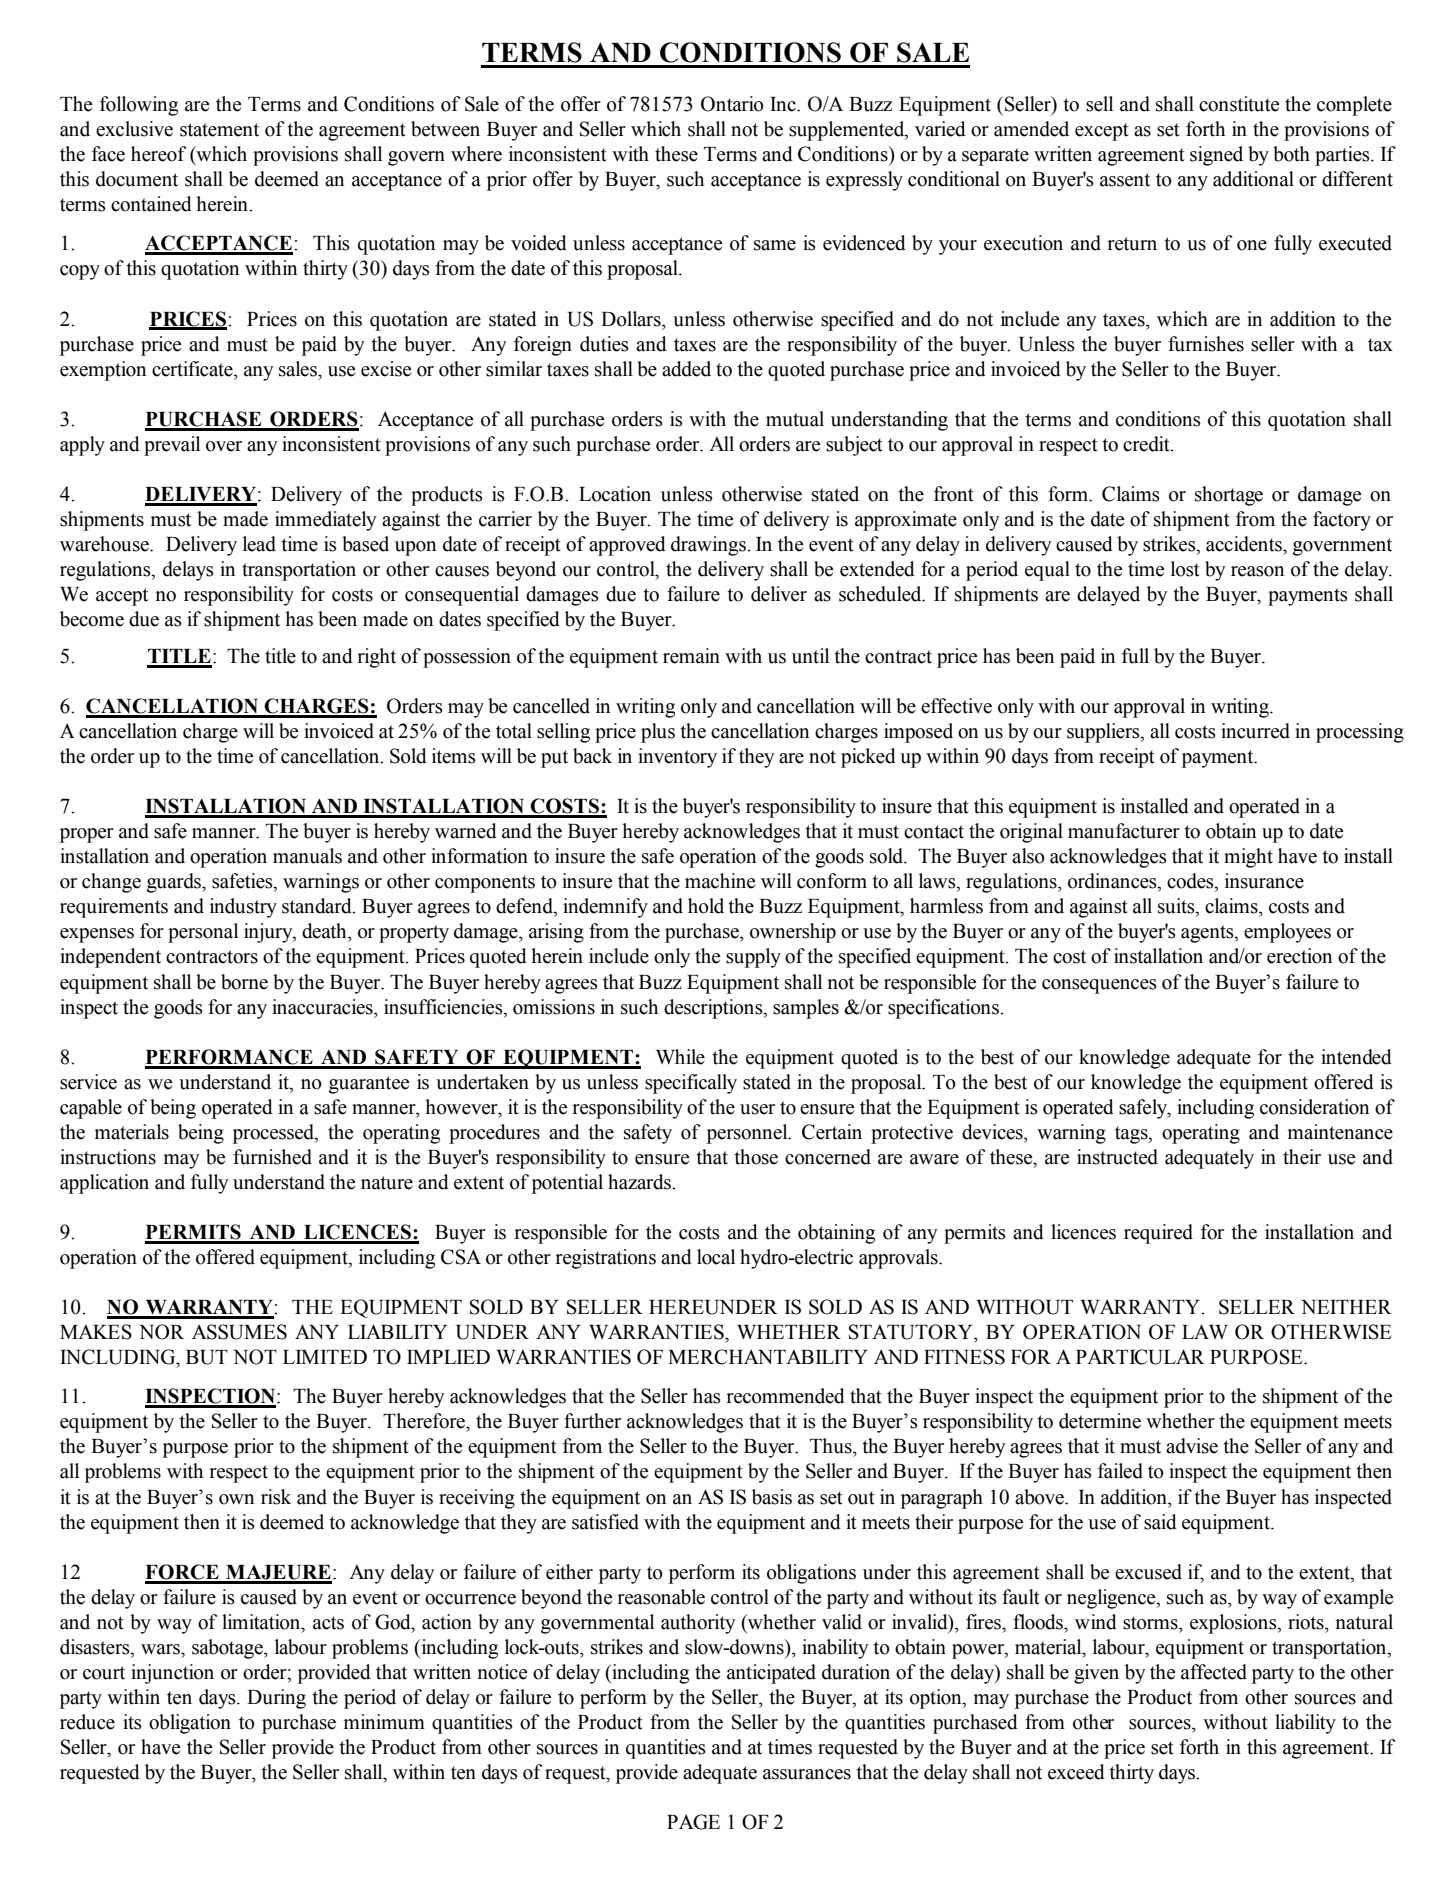  What do you see at coordinates (753, 958) in the image?
I see `supply` at bounding box center [753, 958].
